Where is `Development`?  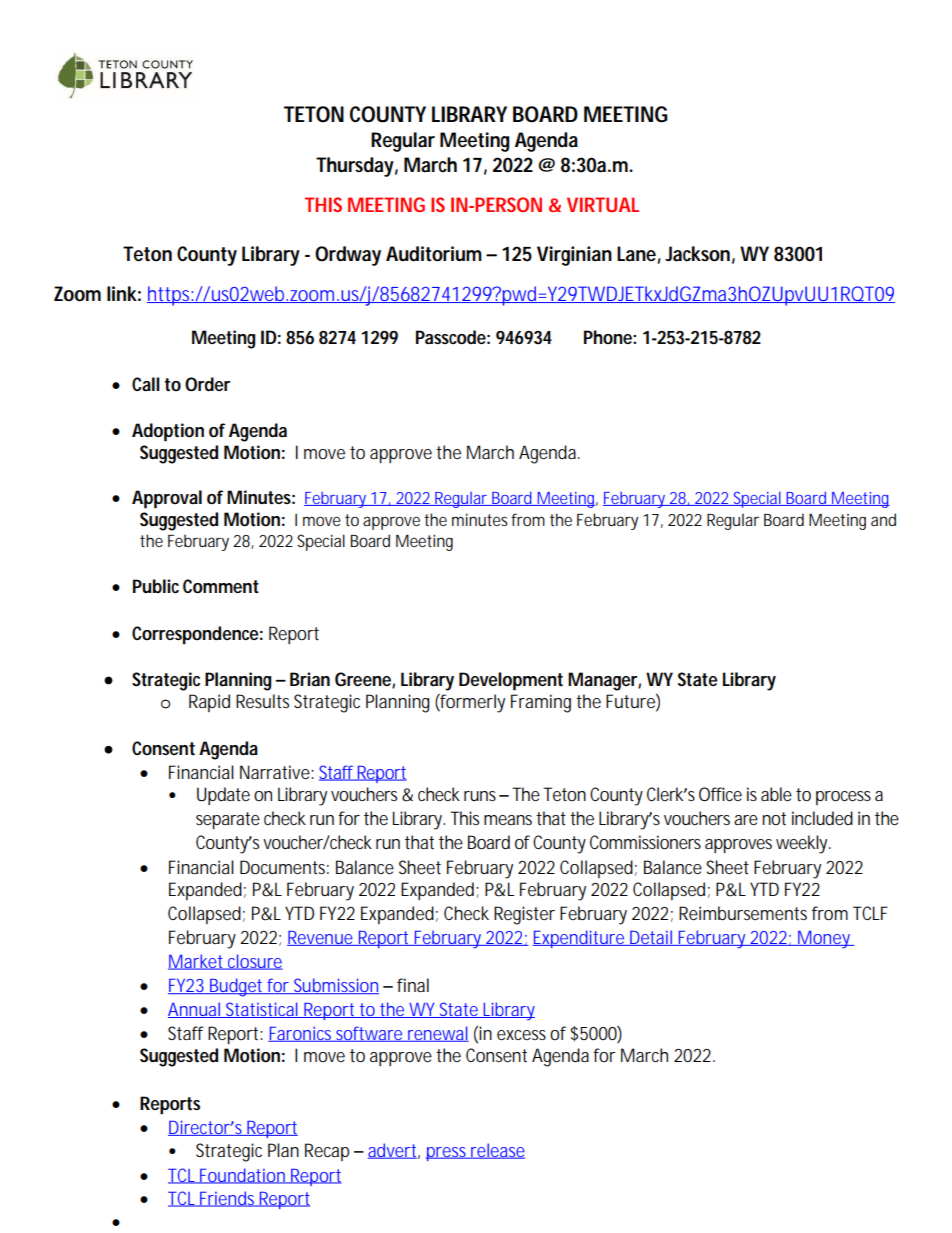 Development is located at coordinates (511, 681).
